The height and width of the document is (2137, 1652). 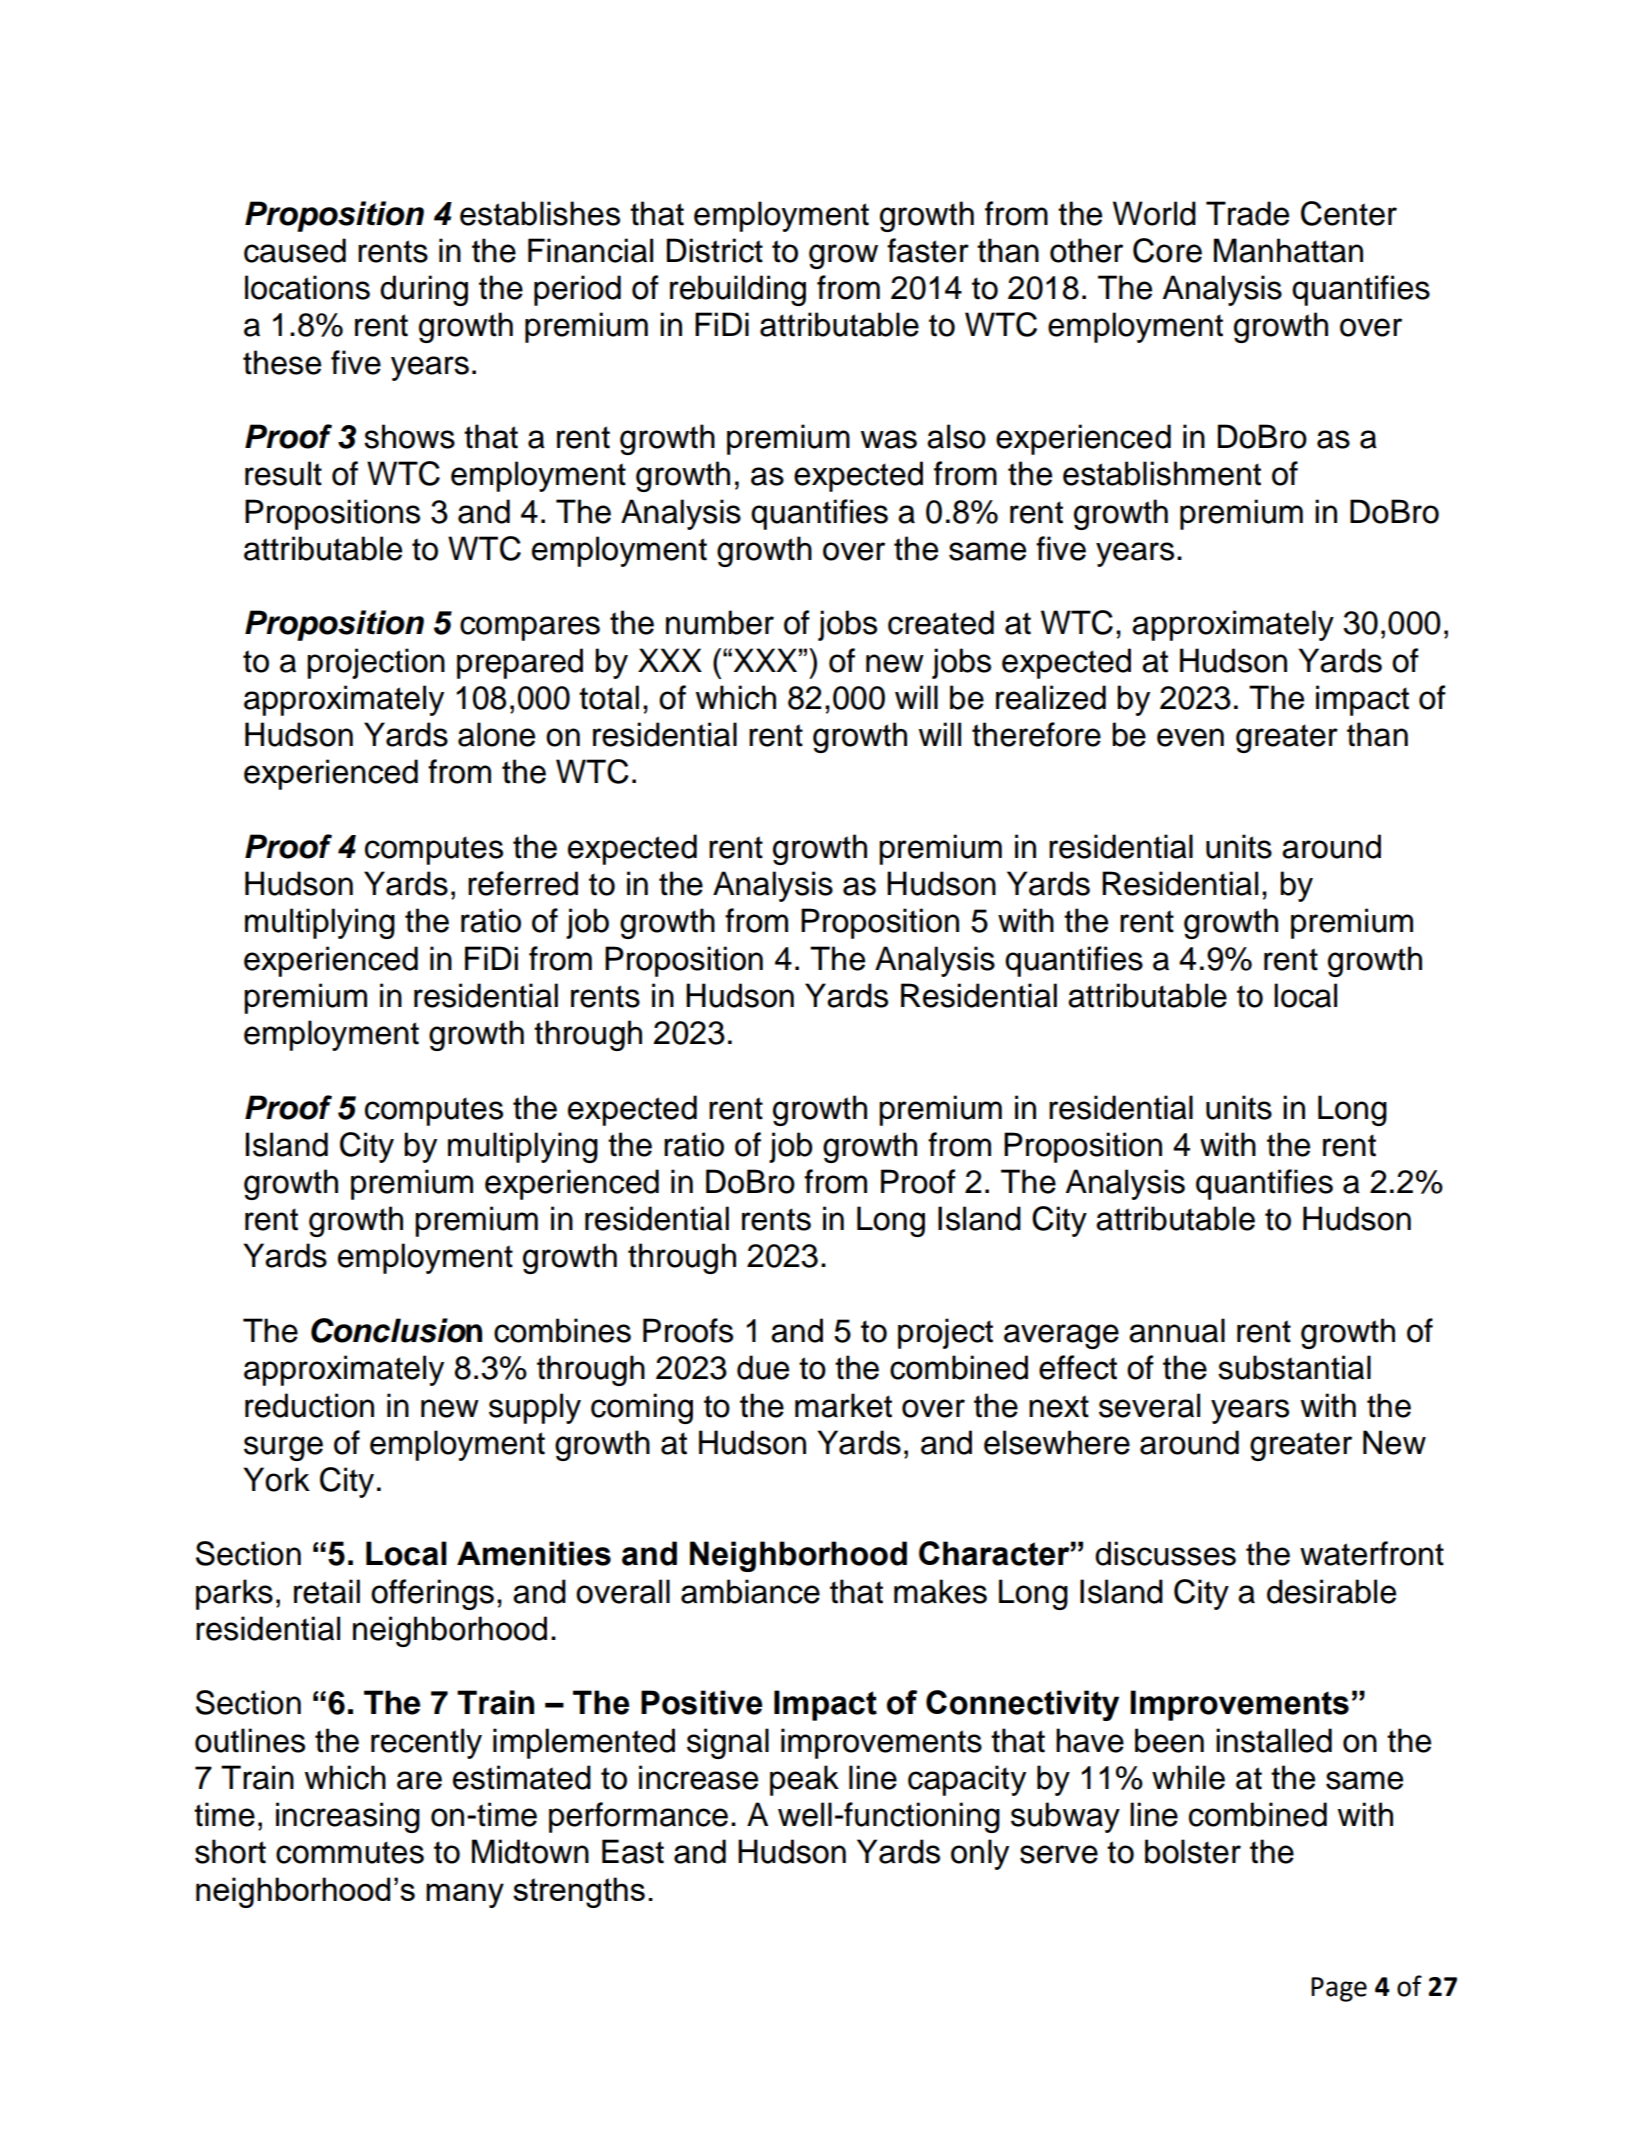 What do you see at coordinates (804, 1780) in the document?
I see `peak` at bounding box center [804, 1780].
